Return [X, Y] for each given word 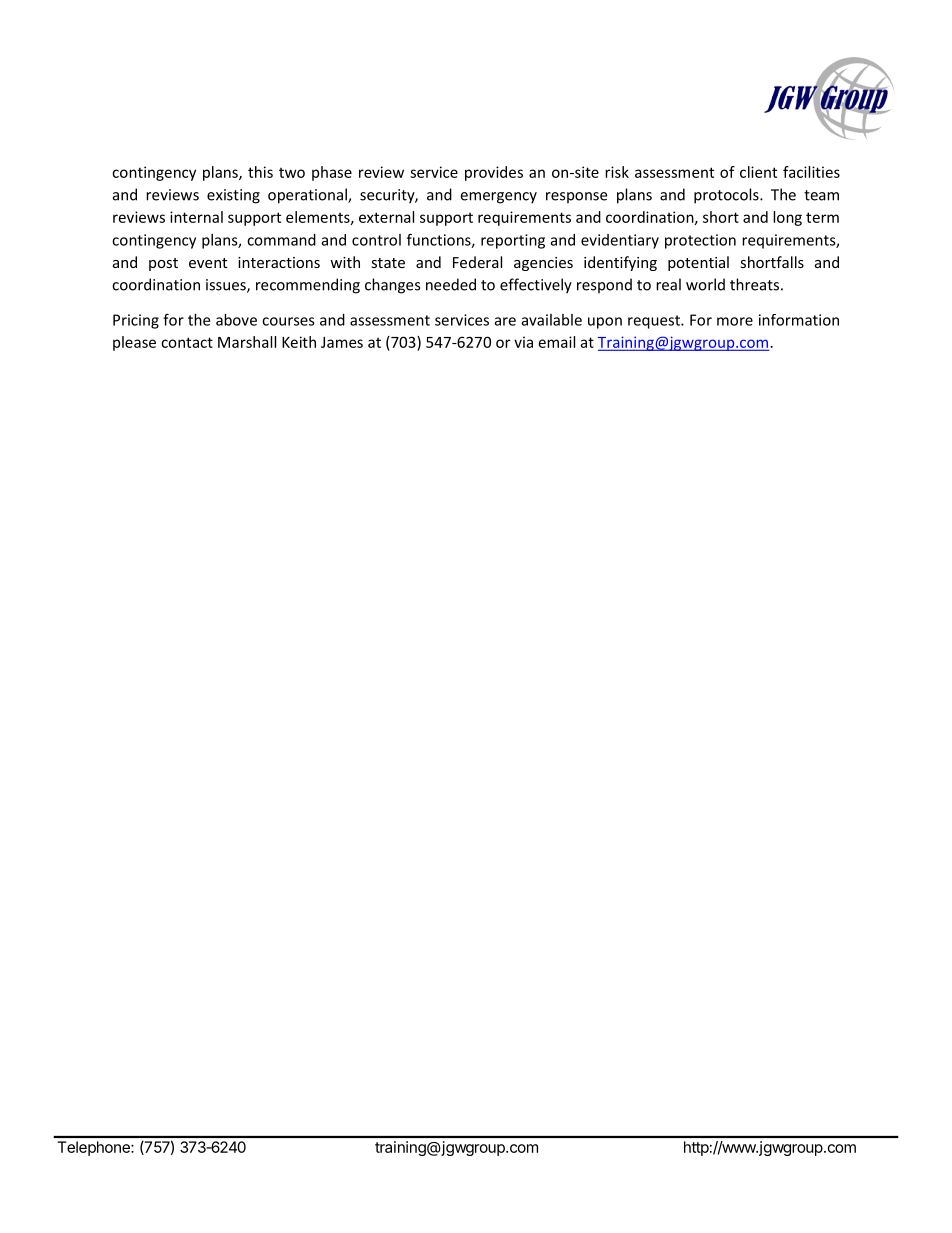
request [655, 322]
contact [187, 342]
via [523, 342]
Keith [299, 342]
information [799, 320]
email [557, 342]
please [134, 343]
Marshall [247, 342]
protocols [727, 196]
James [342, 342]
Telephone [95, 1148]
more [735, 321]
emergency [498, 198]
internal [196, 217]
